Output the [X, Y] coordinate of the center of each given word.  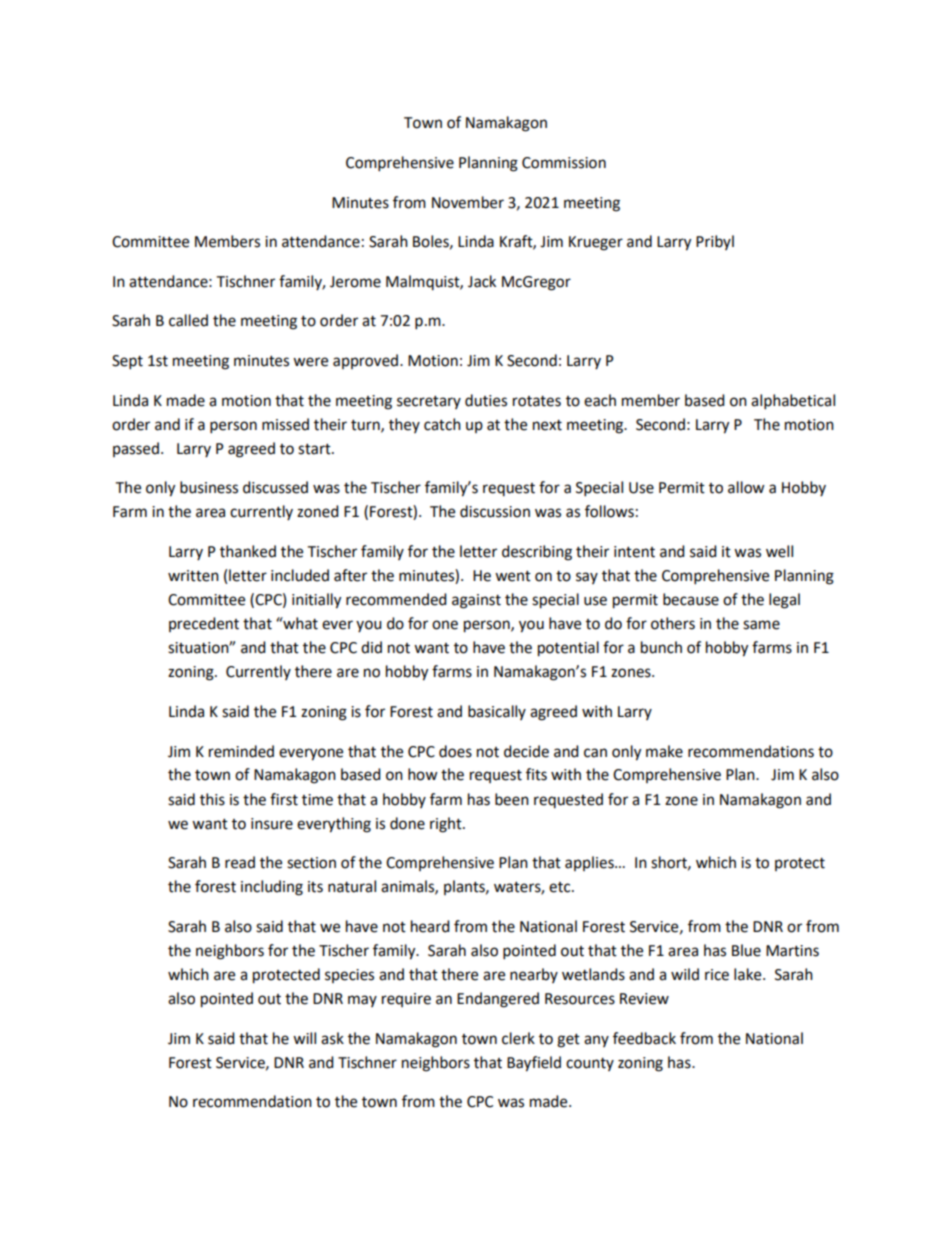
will [304, 1038]
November [468, 202]
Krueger [596, 243]
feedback [644, 1038]
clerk [518, 1038]
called [188, 320]
